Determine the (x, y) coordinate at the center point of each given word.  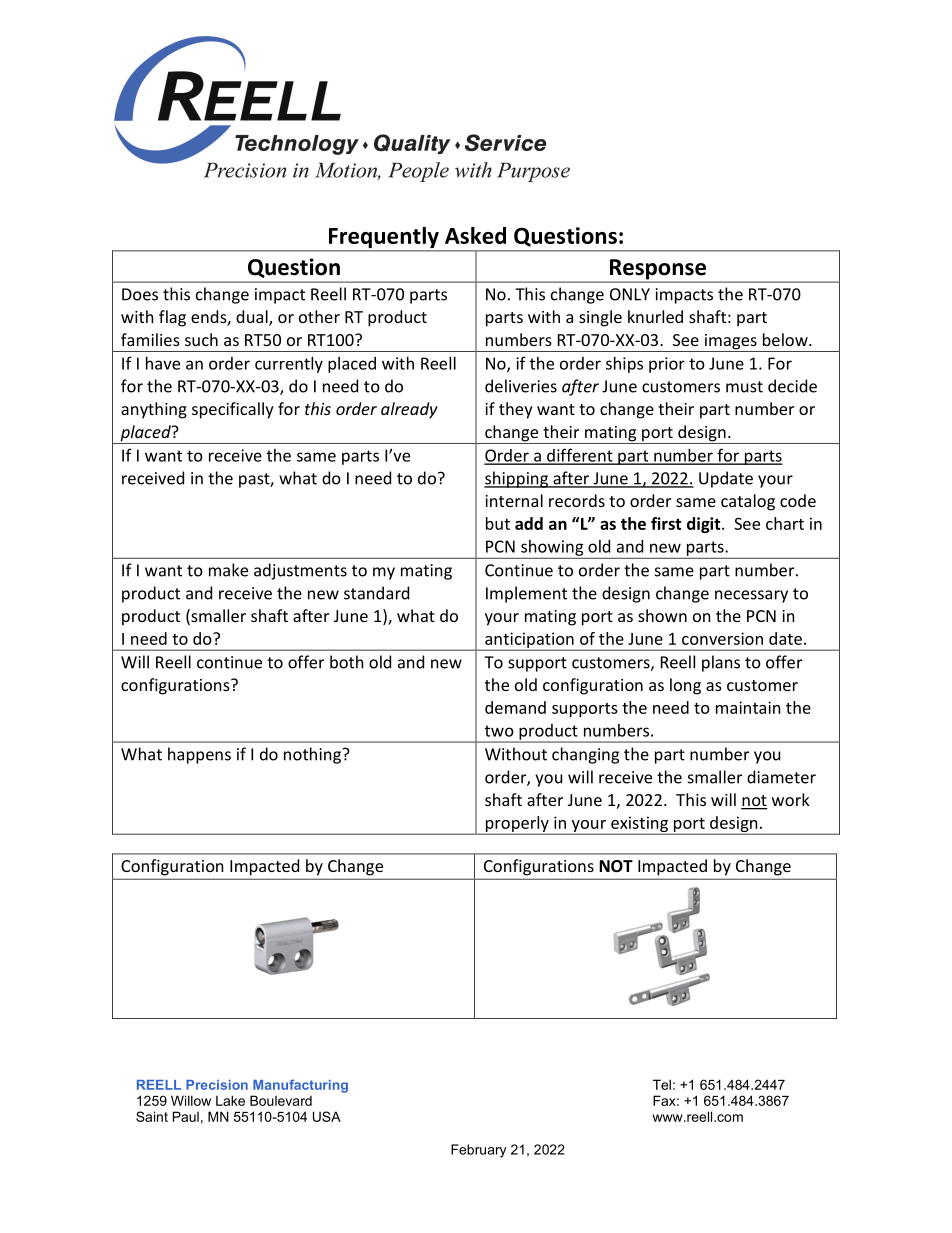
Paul (186, 1116)
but (498, 523)
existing (639, 825)
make (228, 570)
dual (253, 318)
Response (658, 270)
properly (517, 825)
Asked (475, 235)
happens (199, 755)
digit (705, 525)
